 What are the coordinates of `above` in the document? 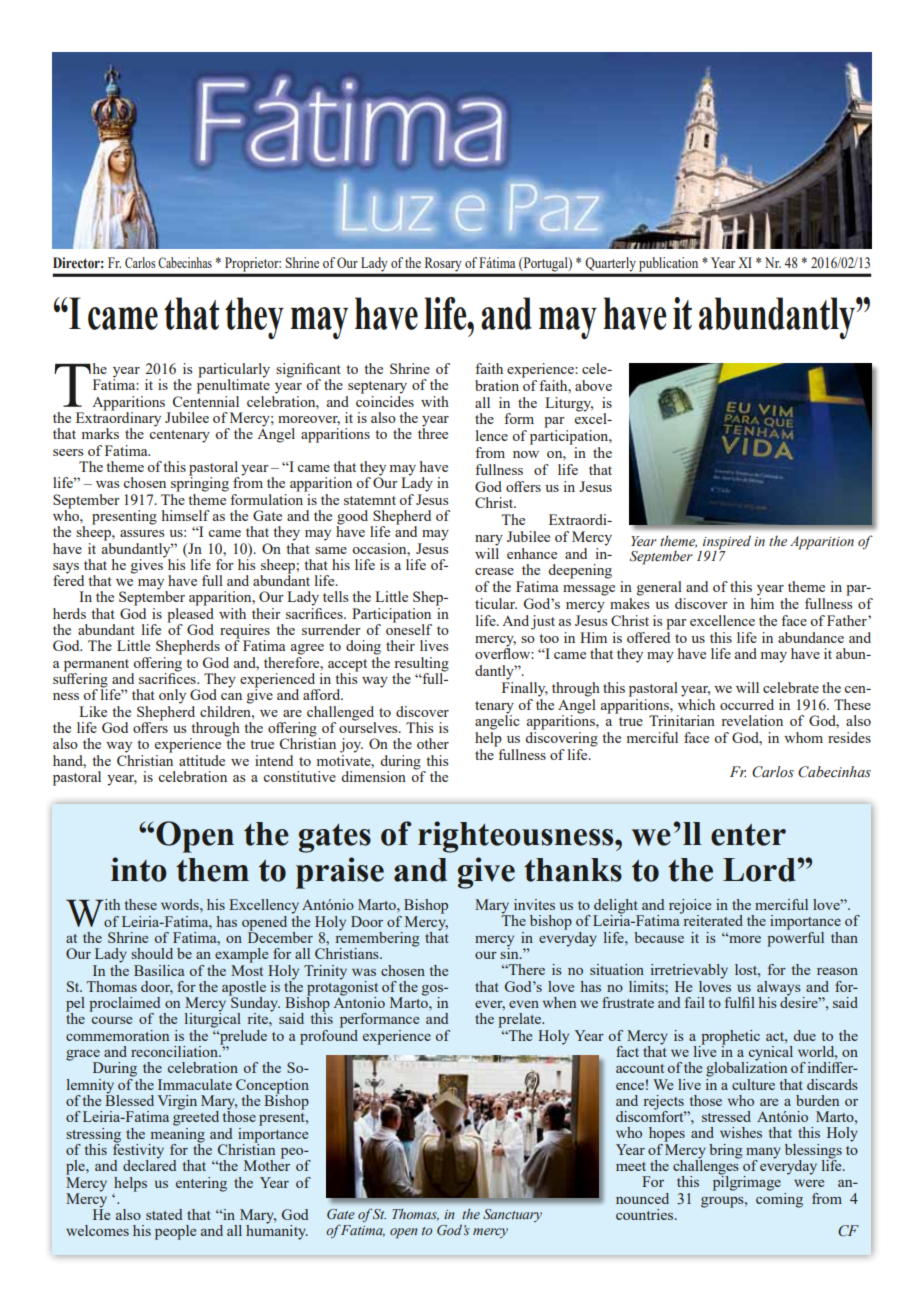 It's located at (593, 385).
